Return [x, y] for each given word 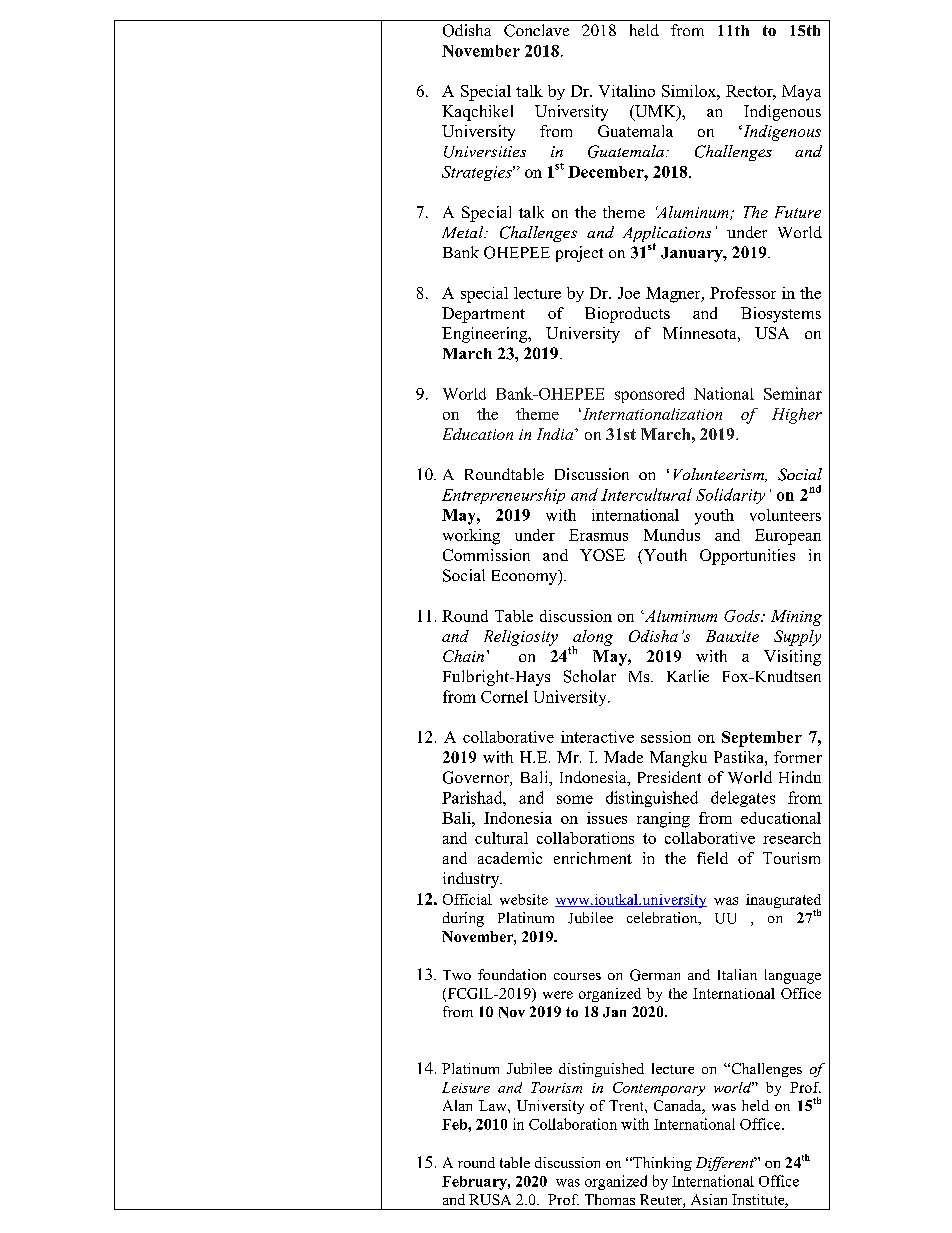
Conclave [536, 30]
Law [494, 1105]
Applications [667, 235]
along [592, 639]
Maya [801, 93]
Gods [743, 616]
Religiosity [521, 638]
